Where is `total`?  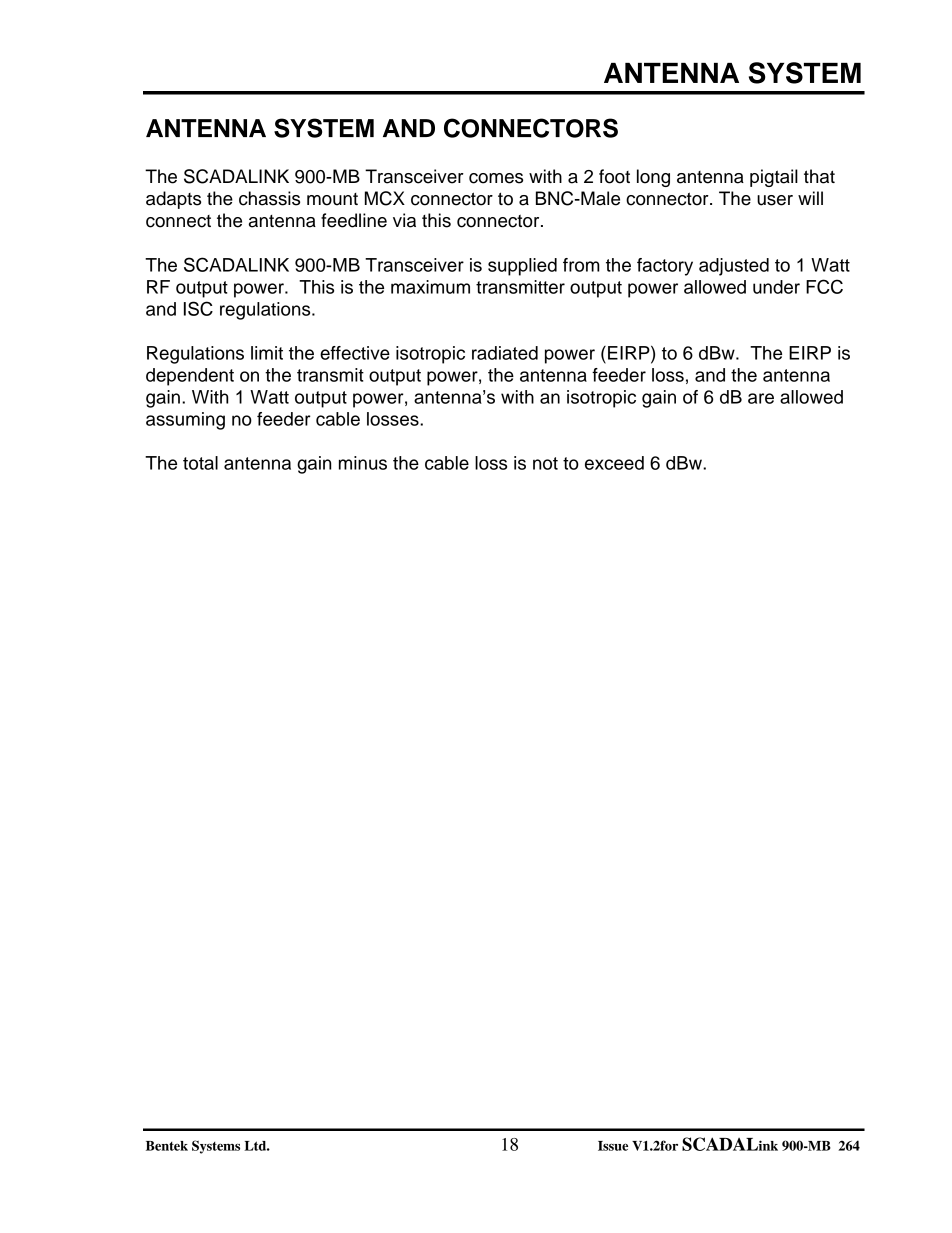
total is located at coordinates (200, 463).
